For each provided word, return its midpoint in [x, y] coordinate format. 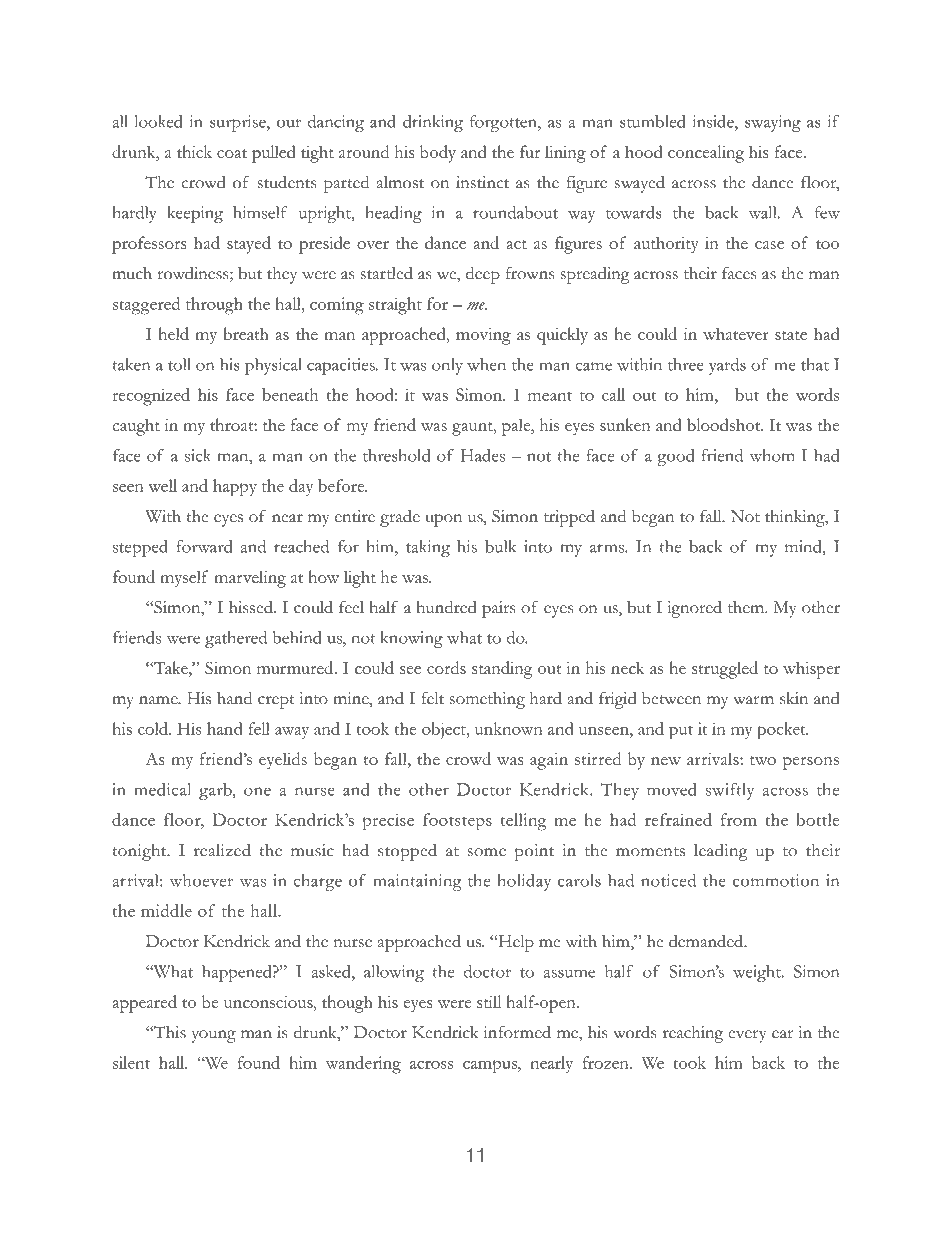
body [438, 154]
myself [184, 579]
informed [517, 1032]
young [214, 1036]
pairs [498, 609]
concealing [706, 154]
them [747, 607]
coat [232, 153]
